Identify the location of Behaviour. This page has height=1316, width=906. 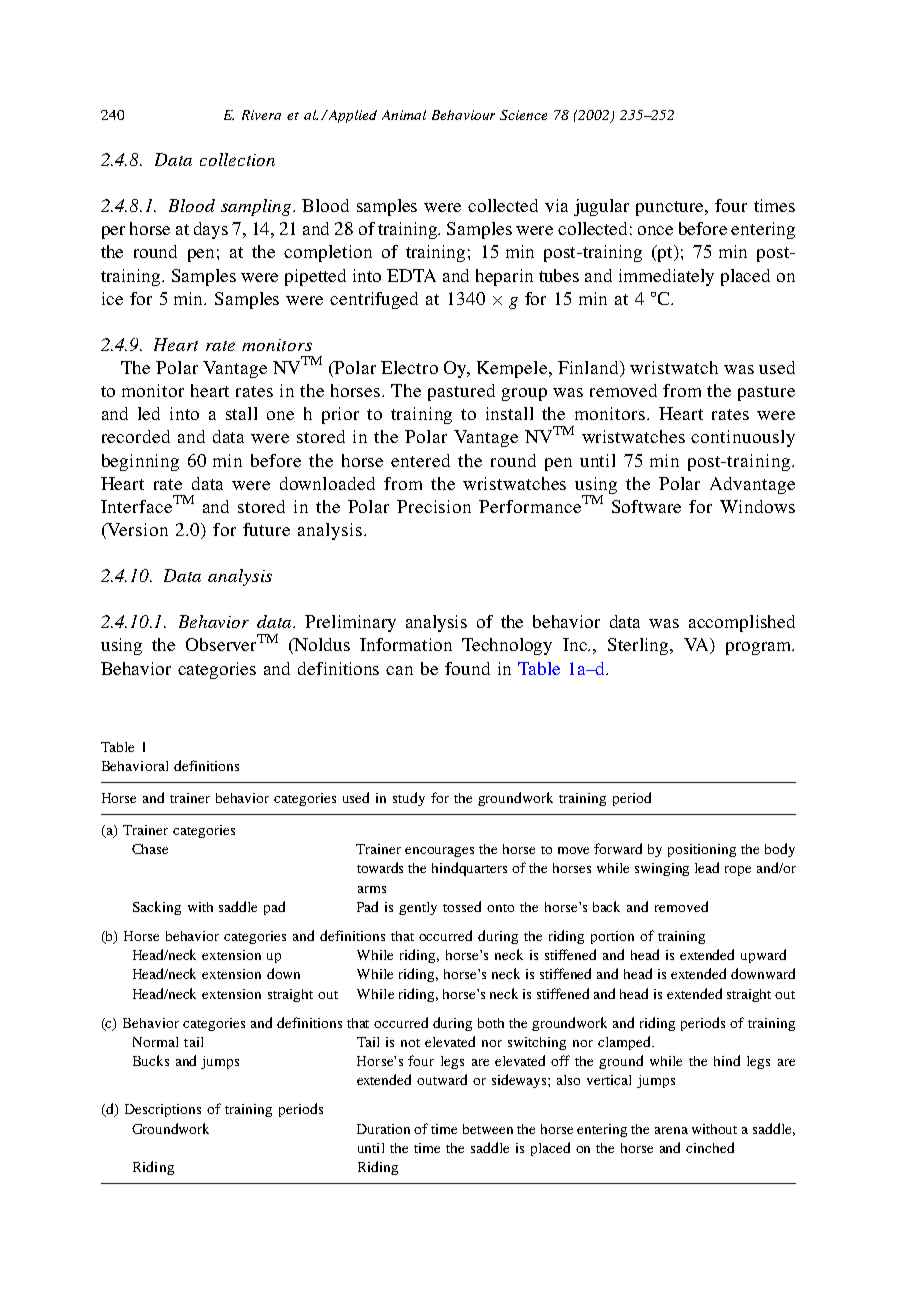
(463, 115).
